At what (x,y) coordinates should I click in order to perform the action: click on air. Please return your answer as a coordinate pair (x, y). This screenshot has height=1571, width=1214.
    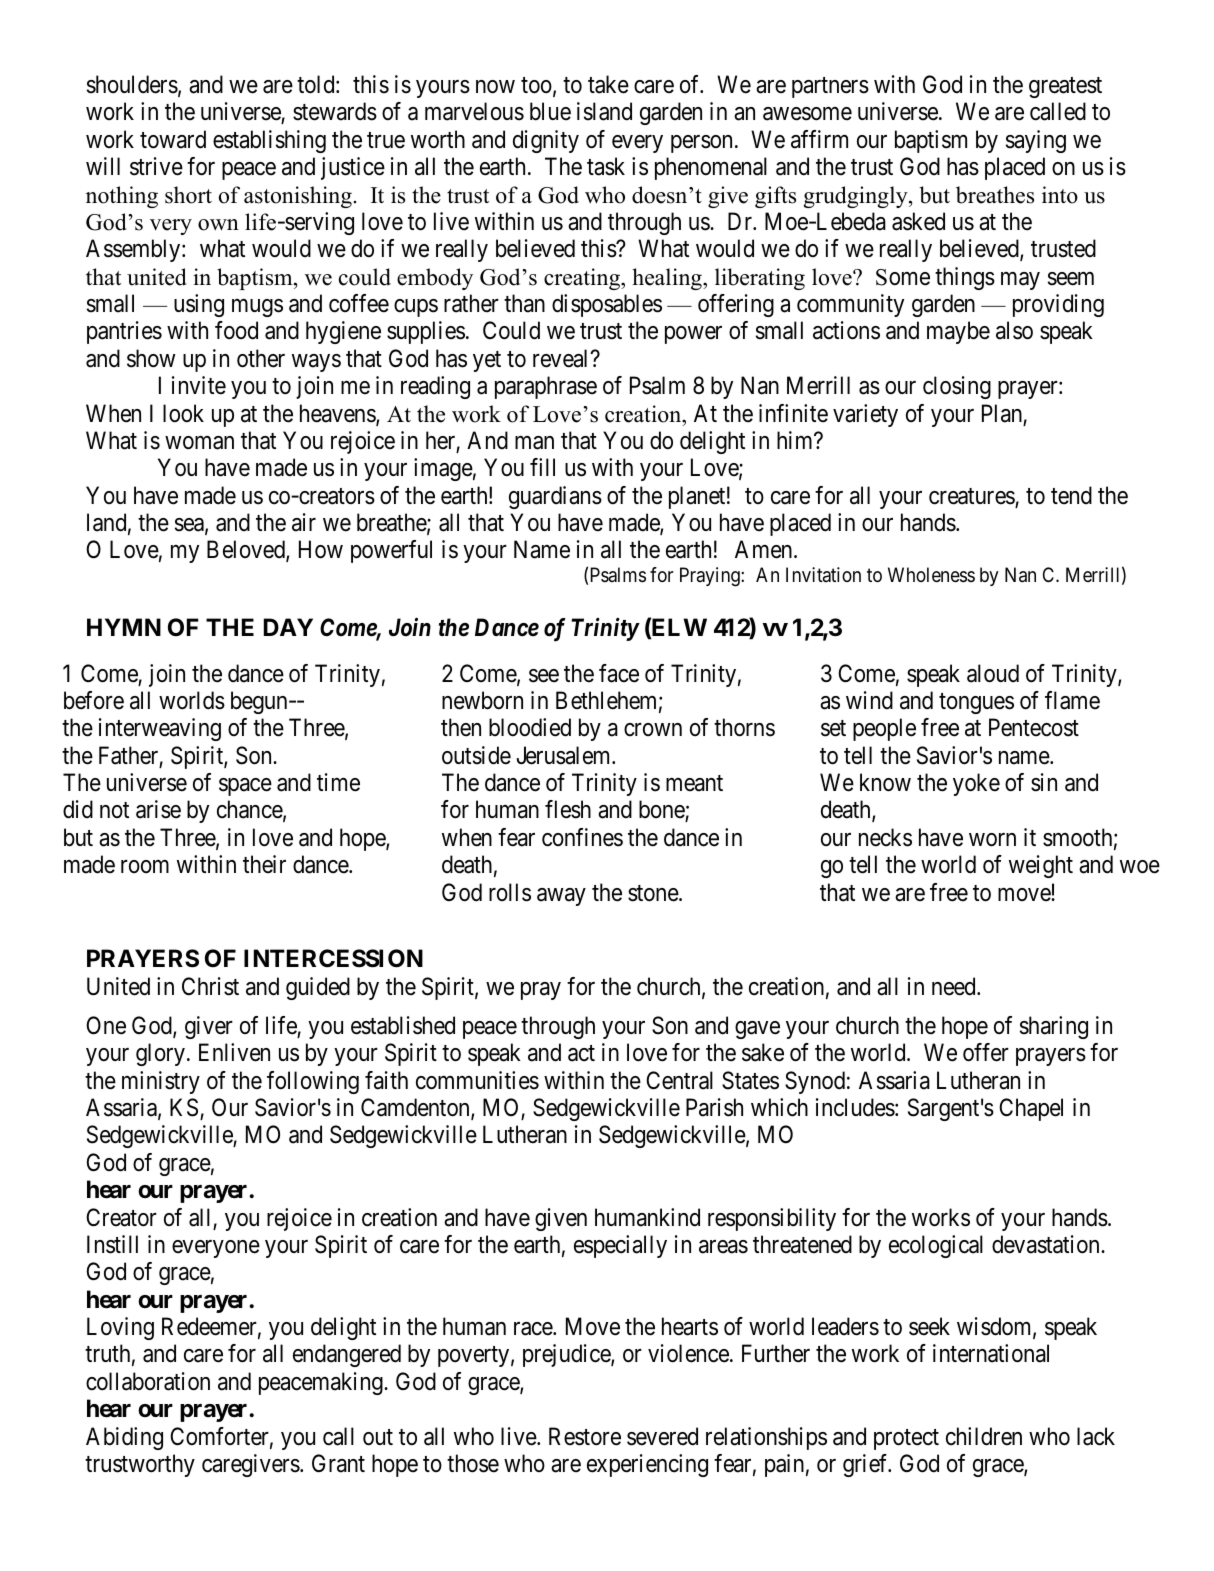
    Looking at the image, I should click on (304, 522).
